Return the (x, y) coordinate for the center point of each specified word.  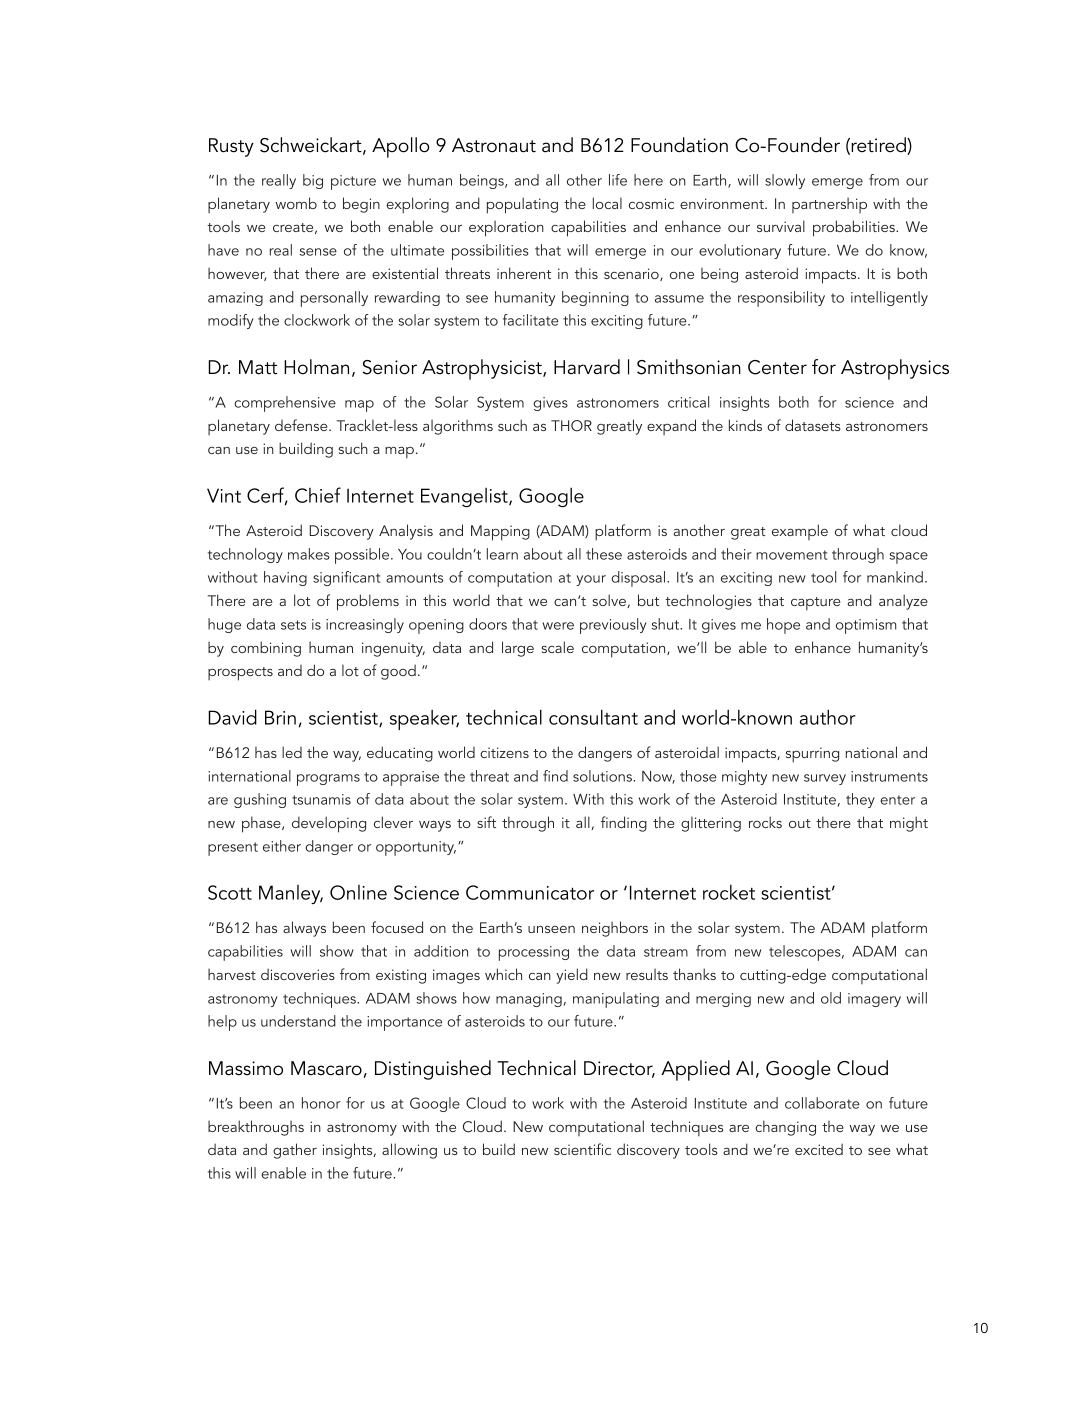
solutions (604, 776)
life (618, 180)
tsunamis (321, 799)
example (800, 532)
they (860, 800)
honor (321, 1103)
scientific (582, 1149)
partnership (829, 205)
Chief (318, 495)
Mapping (500, 533)
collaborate (822, 1103)
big (313, 181)
